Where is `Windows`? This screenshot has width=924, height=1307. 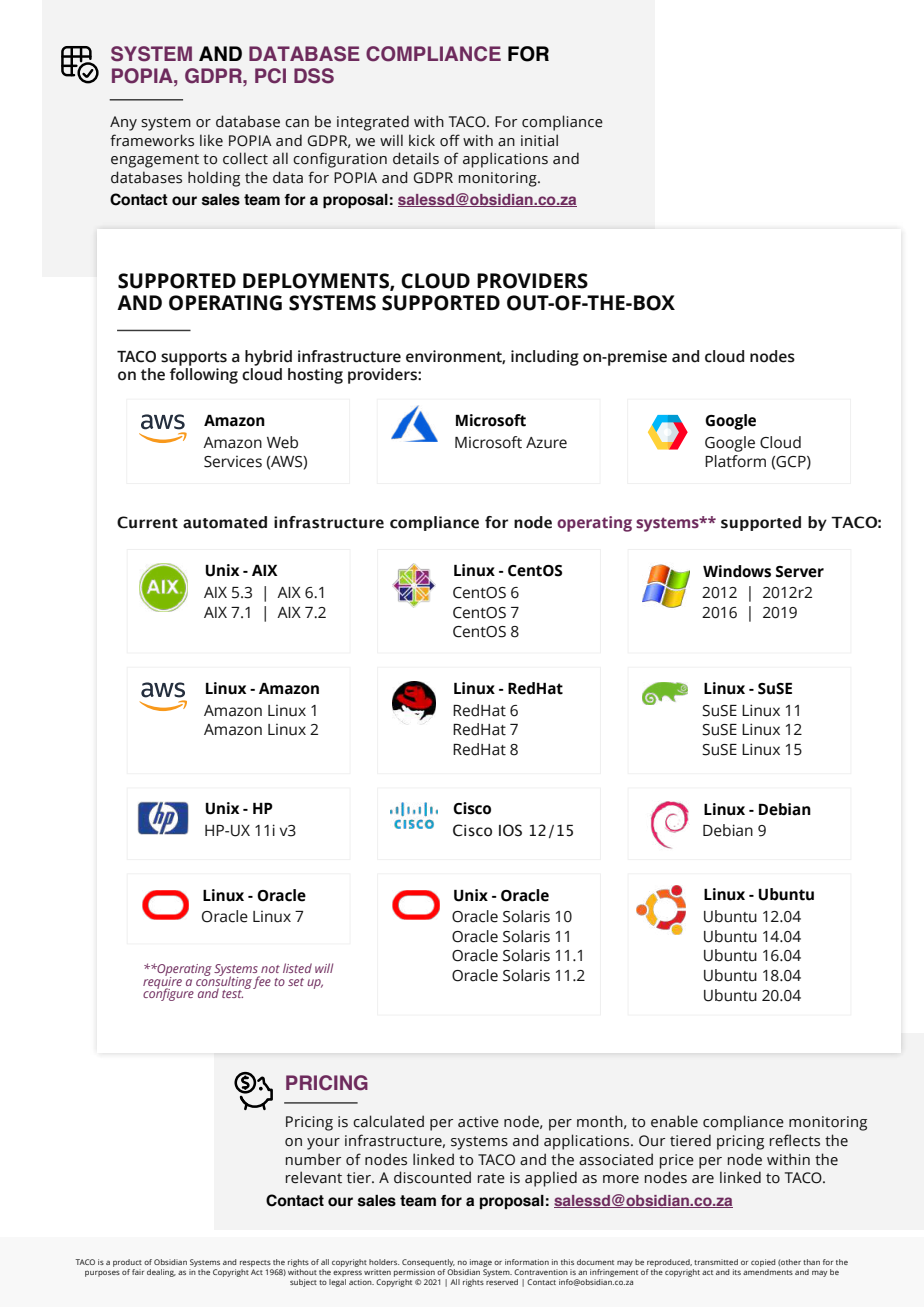 Windows is located at coordinates (737, 571).
